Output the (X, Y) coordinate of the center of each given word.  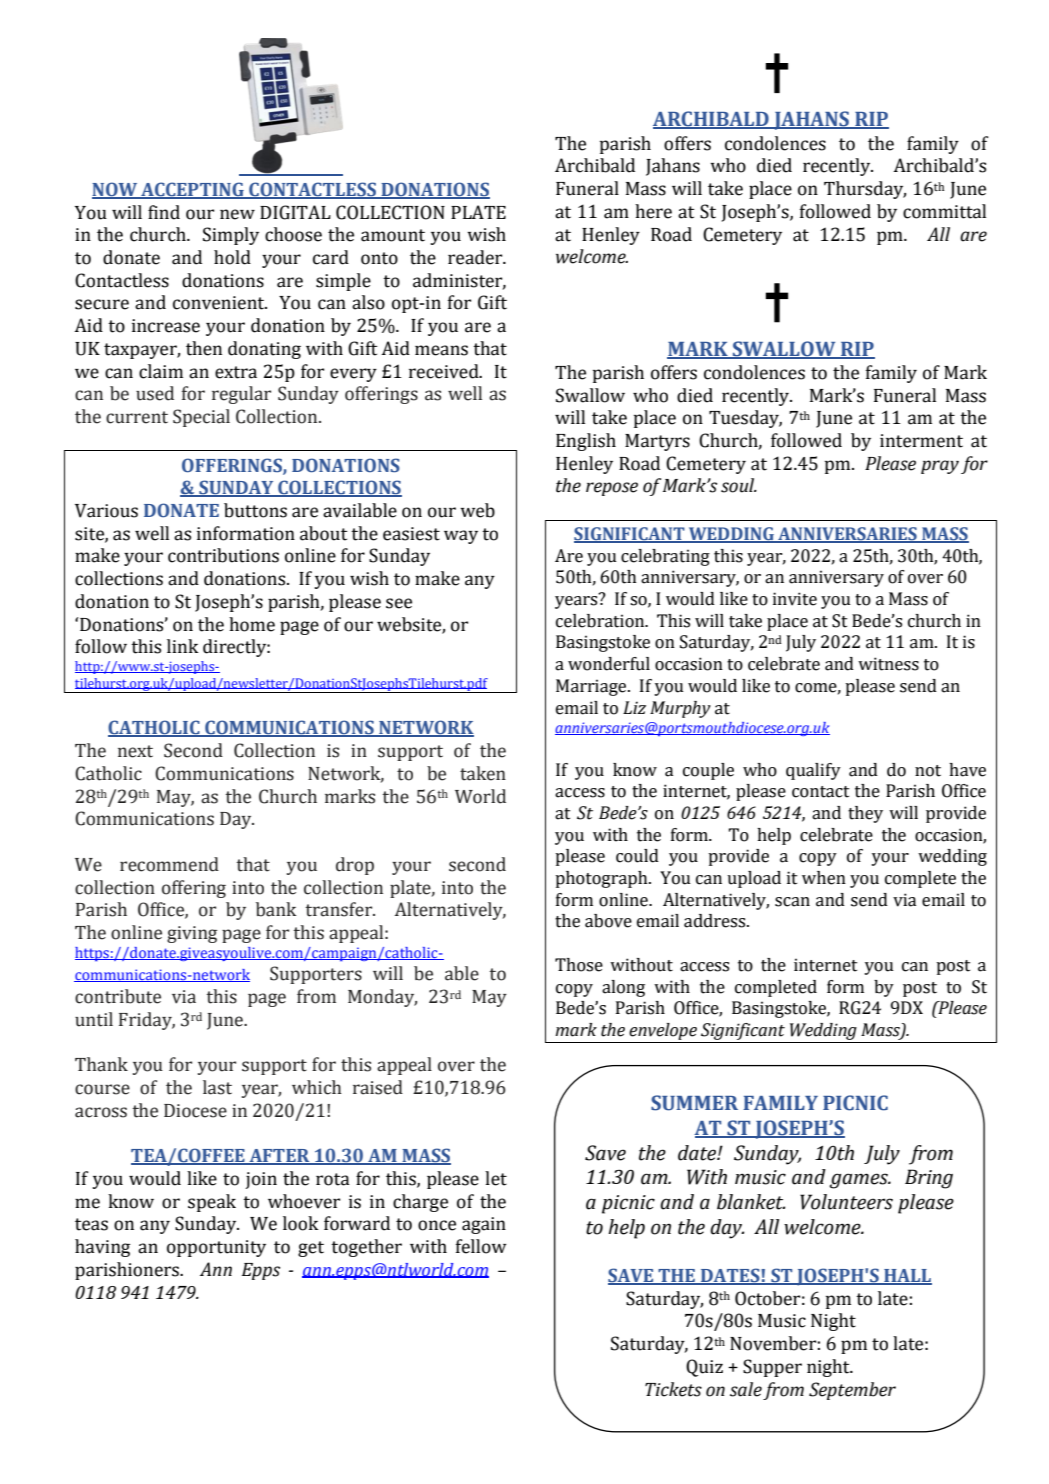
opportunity (216, 1248)
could (637, 856)
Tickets (673, 1389)
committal (944, 211)
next (135, 751)
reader (476, 257)
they (865, 814)
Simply (231, 236)
